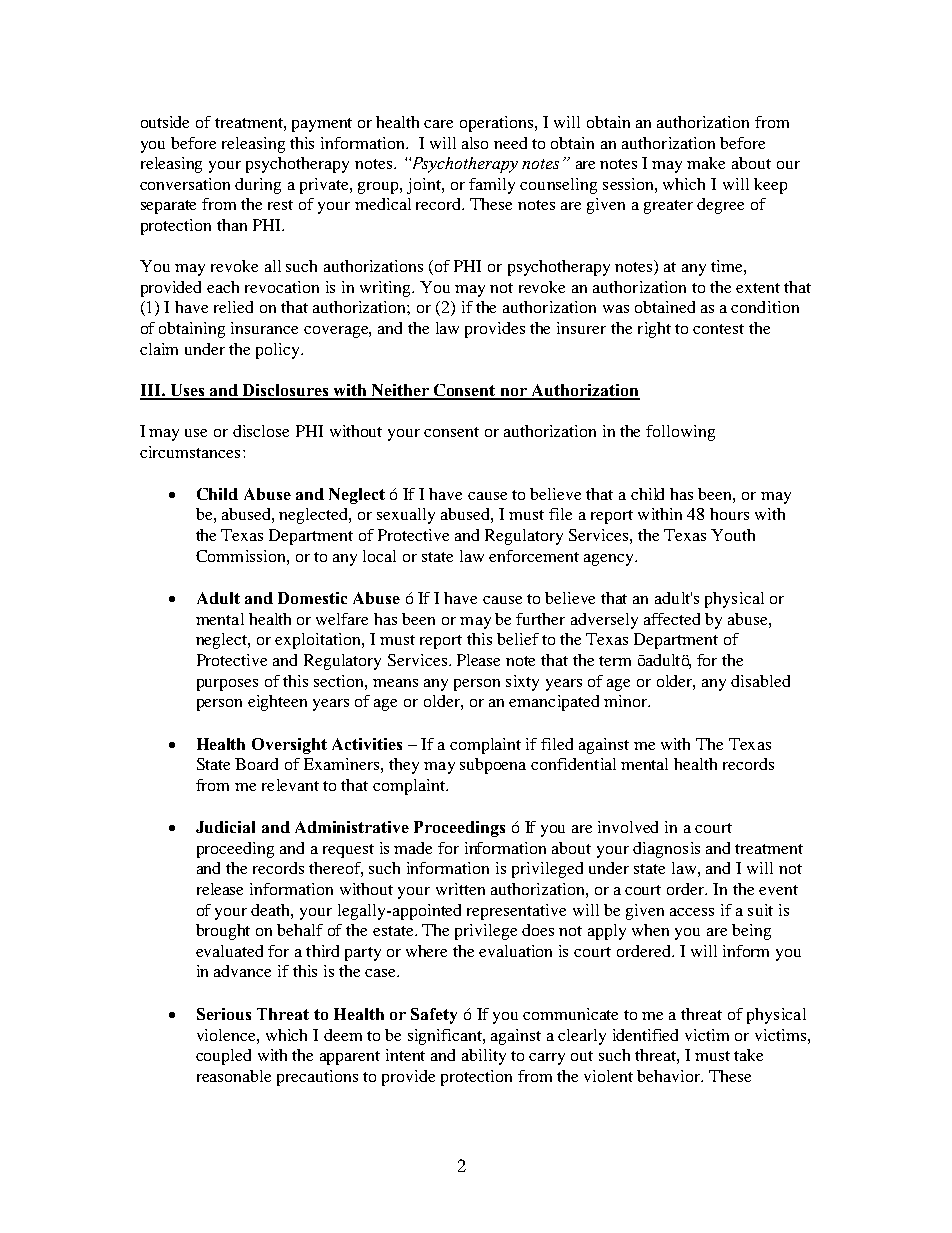 The image size is (952, 1233). I want to click on also, so click(475, 143).
